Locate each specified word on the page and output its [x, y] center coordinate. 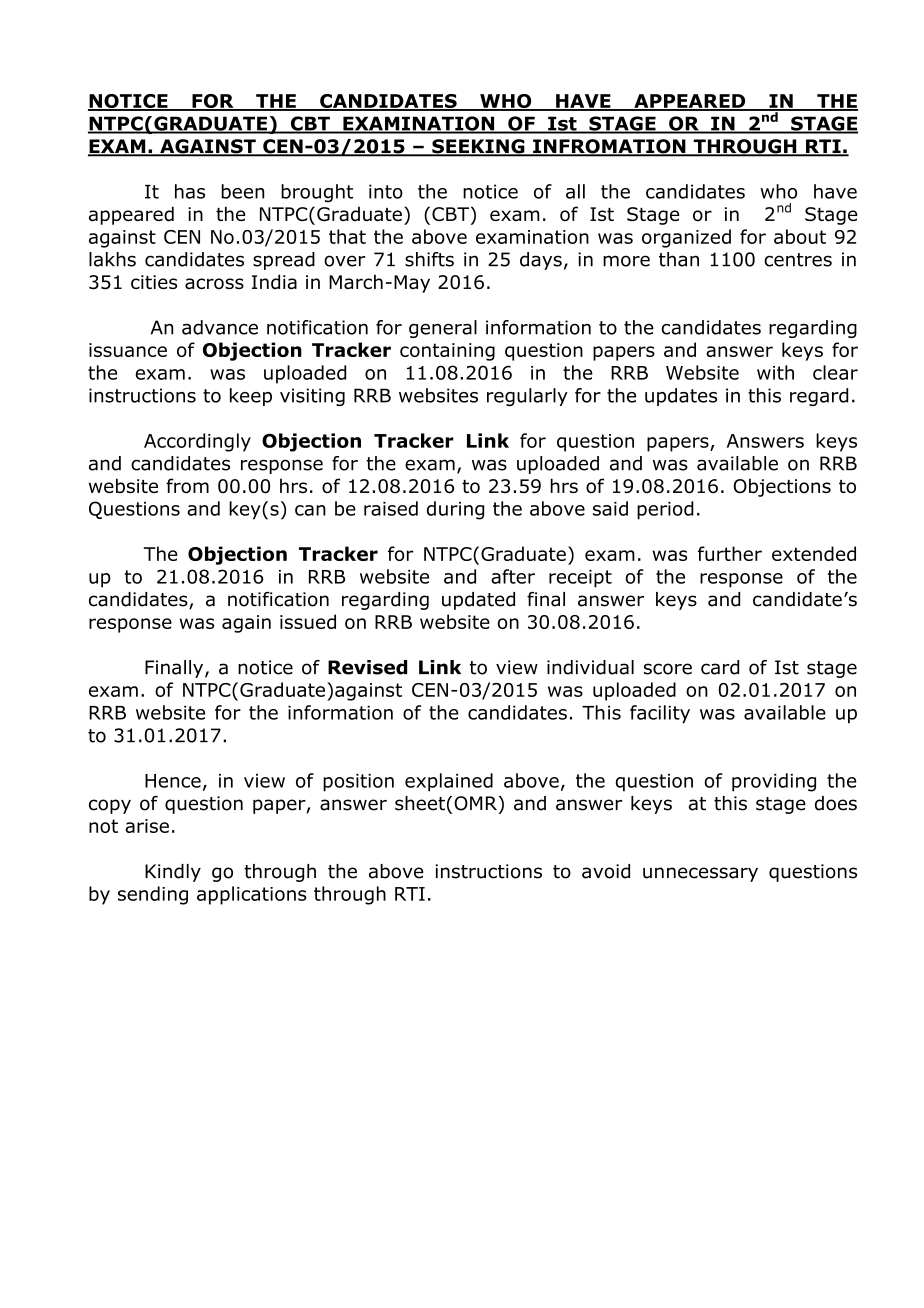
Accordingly [197, 442]
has [190, 191]
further [730, 553]
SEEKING [478, 147]
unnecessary [700, 874]
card [720, 667]
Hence [173, 781]
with [775, 372]
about [800, 236]
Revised [367, 667]
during [455, 510]
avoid [606, 871]
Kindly [173, 873]
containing [447, 352]
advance [220, 327]
